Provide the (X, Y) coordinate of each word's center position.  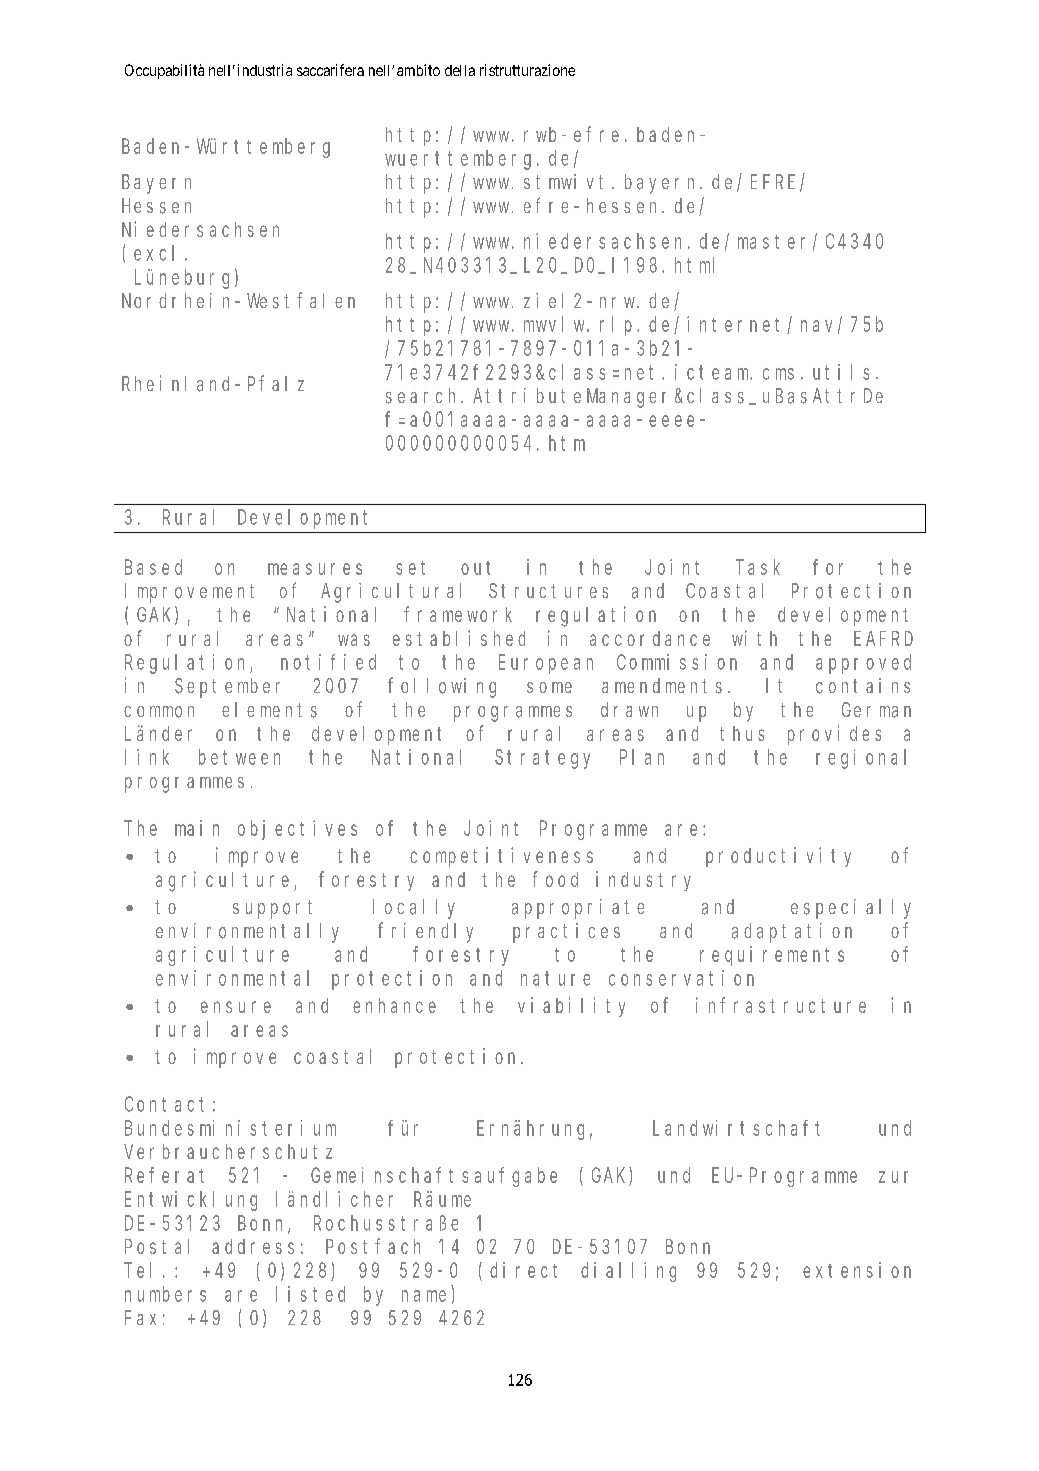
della (460, 70)
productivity (778, 857)
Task (758, 567)
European (546, 664)
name (424, 1296)
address (253, 1246)
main (197, 828)
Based (153, 567)
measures (315, 569)
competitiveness (501, 857)
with (754, 638)
